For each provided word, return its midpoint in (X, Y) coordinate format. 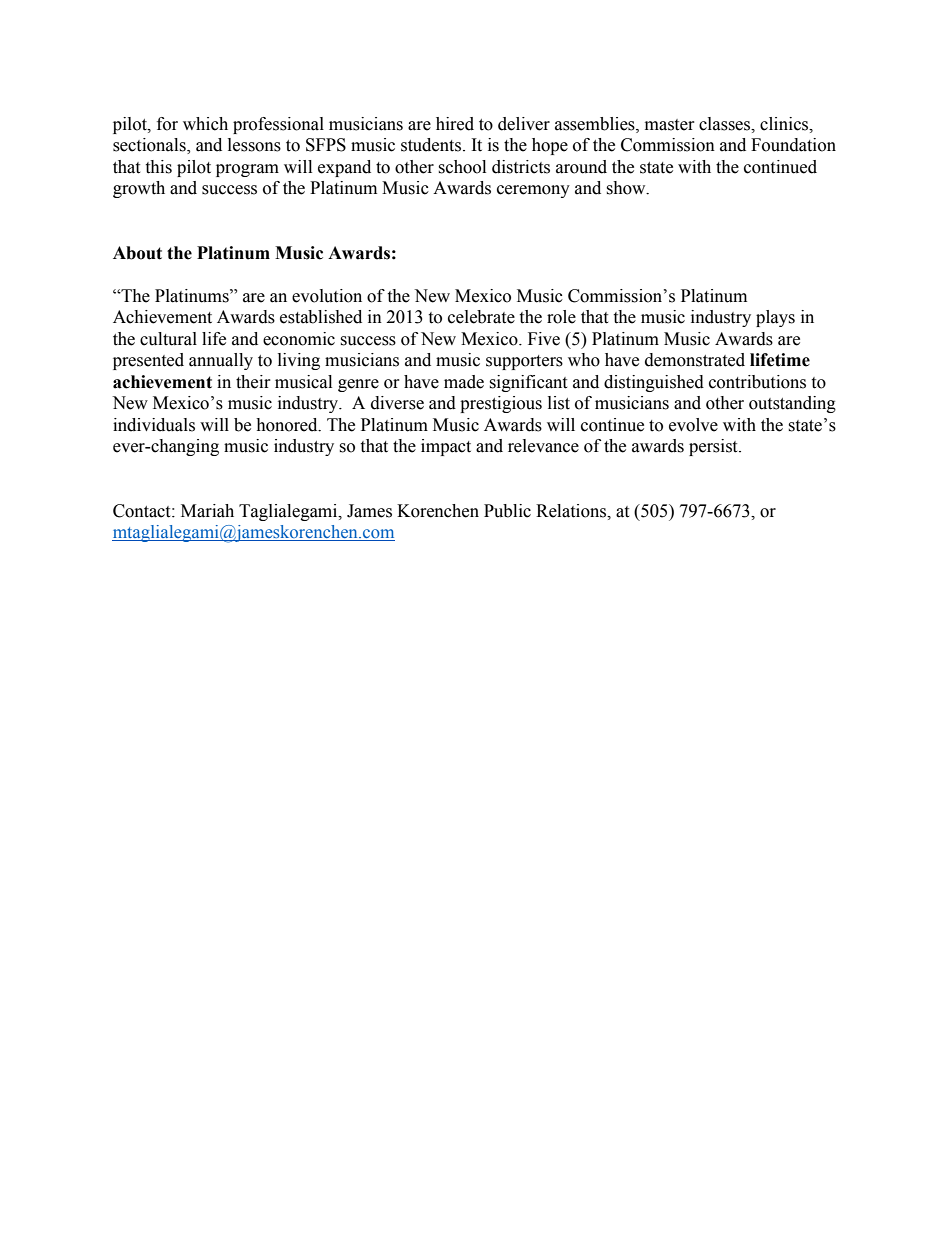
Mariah (207, 511)
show (627, 188)
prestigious (501, 404)
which (205, 124)
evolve (693, 425)
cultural (168, 339)
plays (775, 318)
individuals (154, 425)
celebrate (481, 317)
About (137, 253)
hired (455, 124)
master (670, 125)
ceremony (533, 191)
